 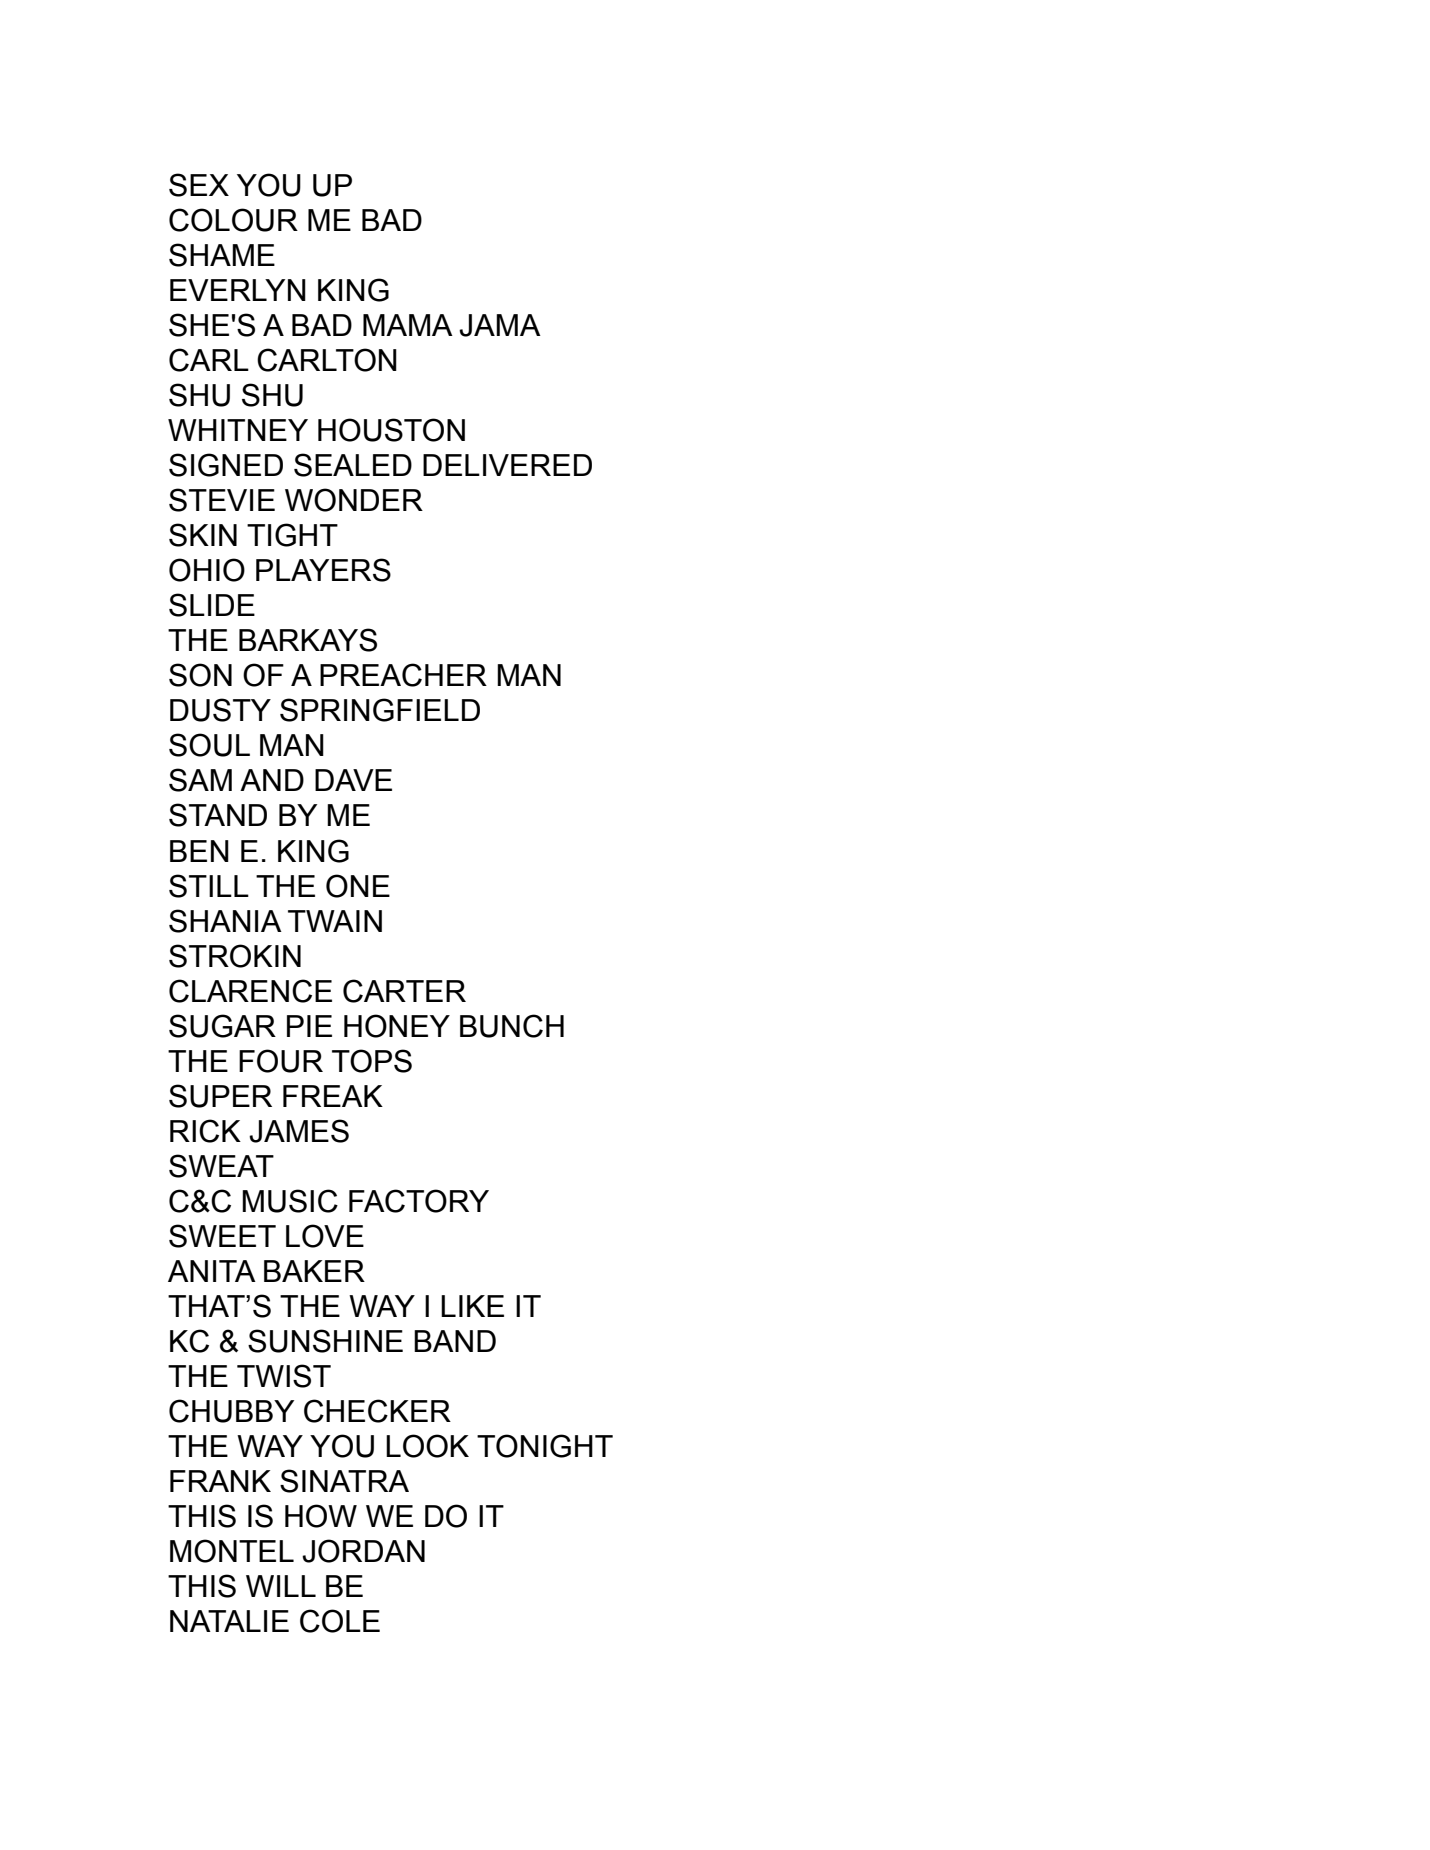 I want to click on MONTEL, so click(x=232, y=1551).
